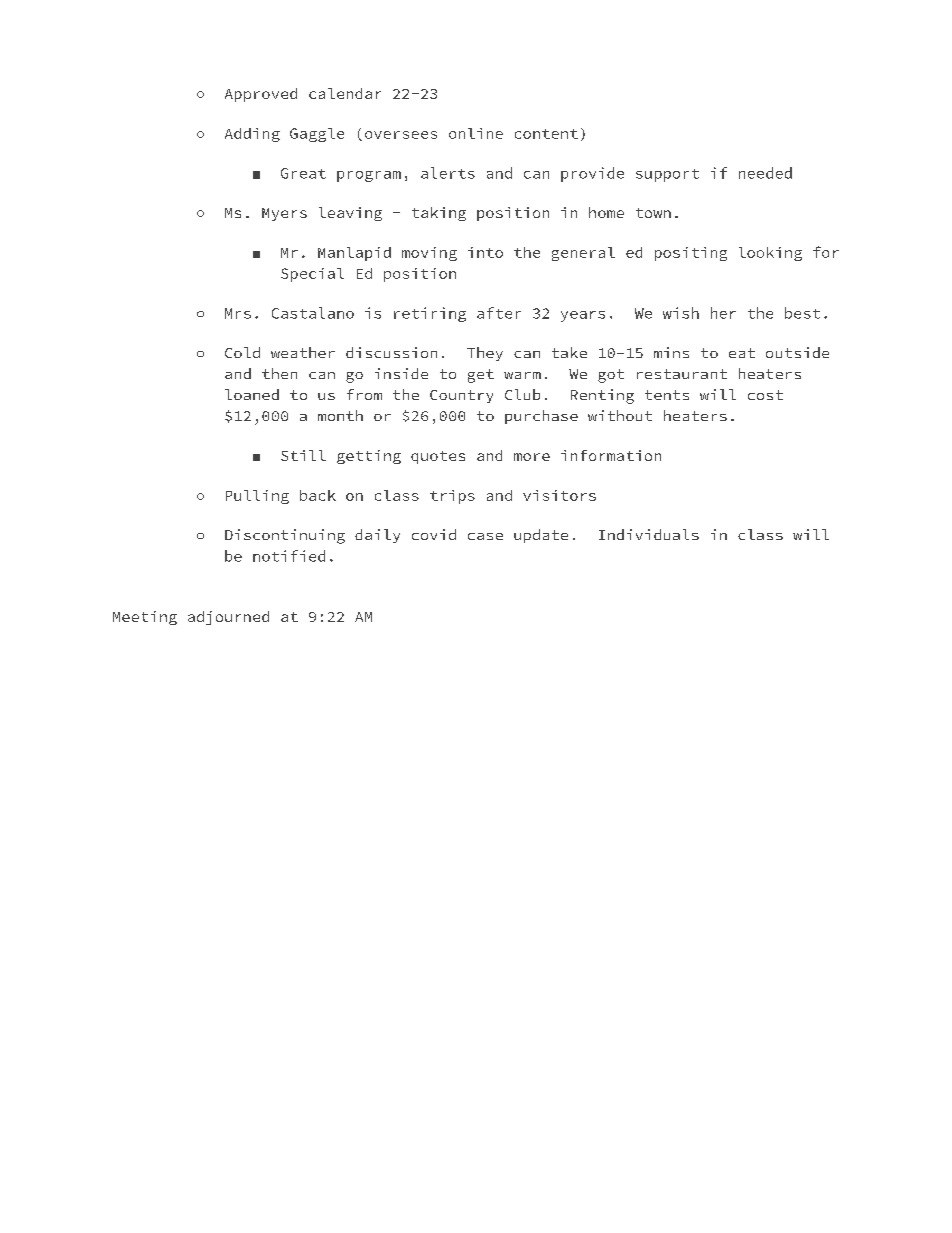 This page has height=1233, width=952. What do you see at coordinates (611, 455) in the page?
I see `information` at bounding box center [611, 455].
